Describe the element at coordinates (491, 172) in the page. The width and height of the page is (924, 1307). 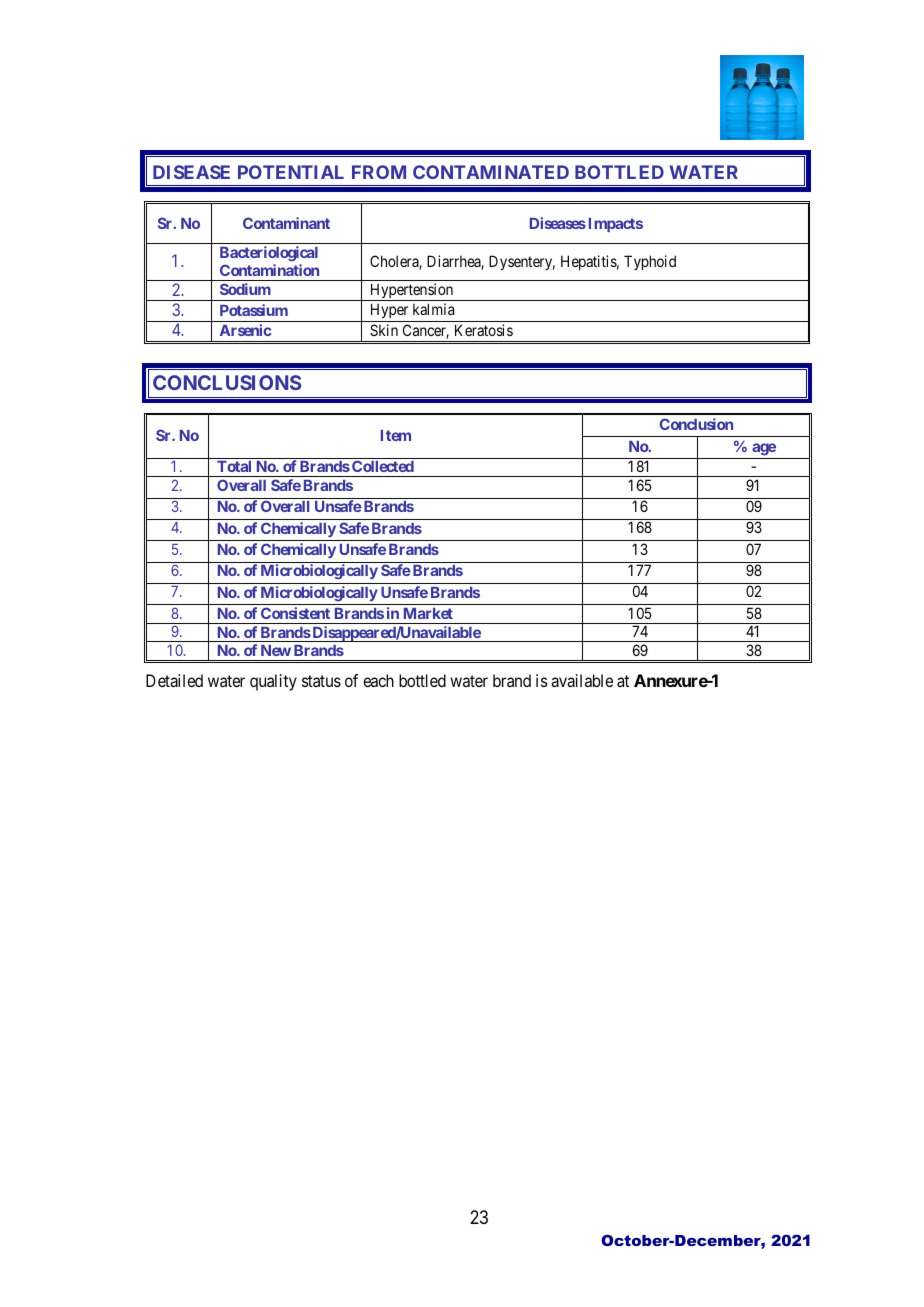
I see `CONTAMINATED` at that location.
